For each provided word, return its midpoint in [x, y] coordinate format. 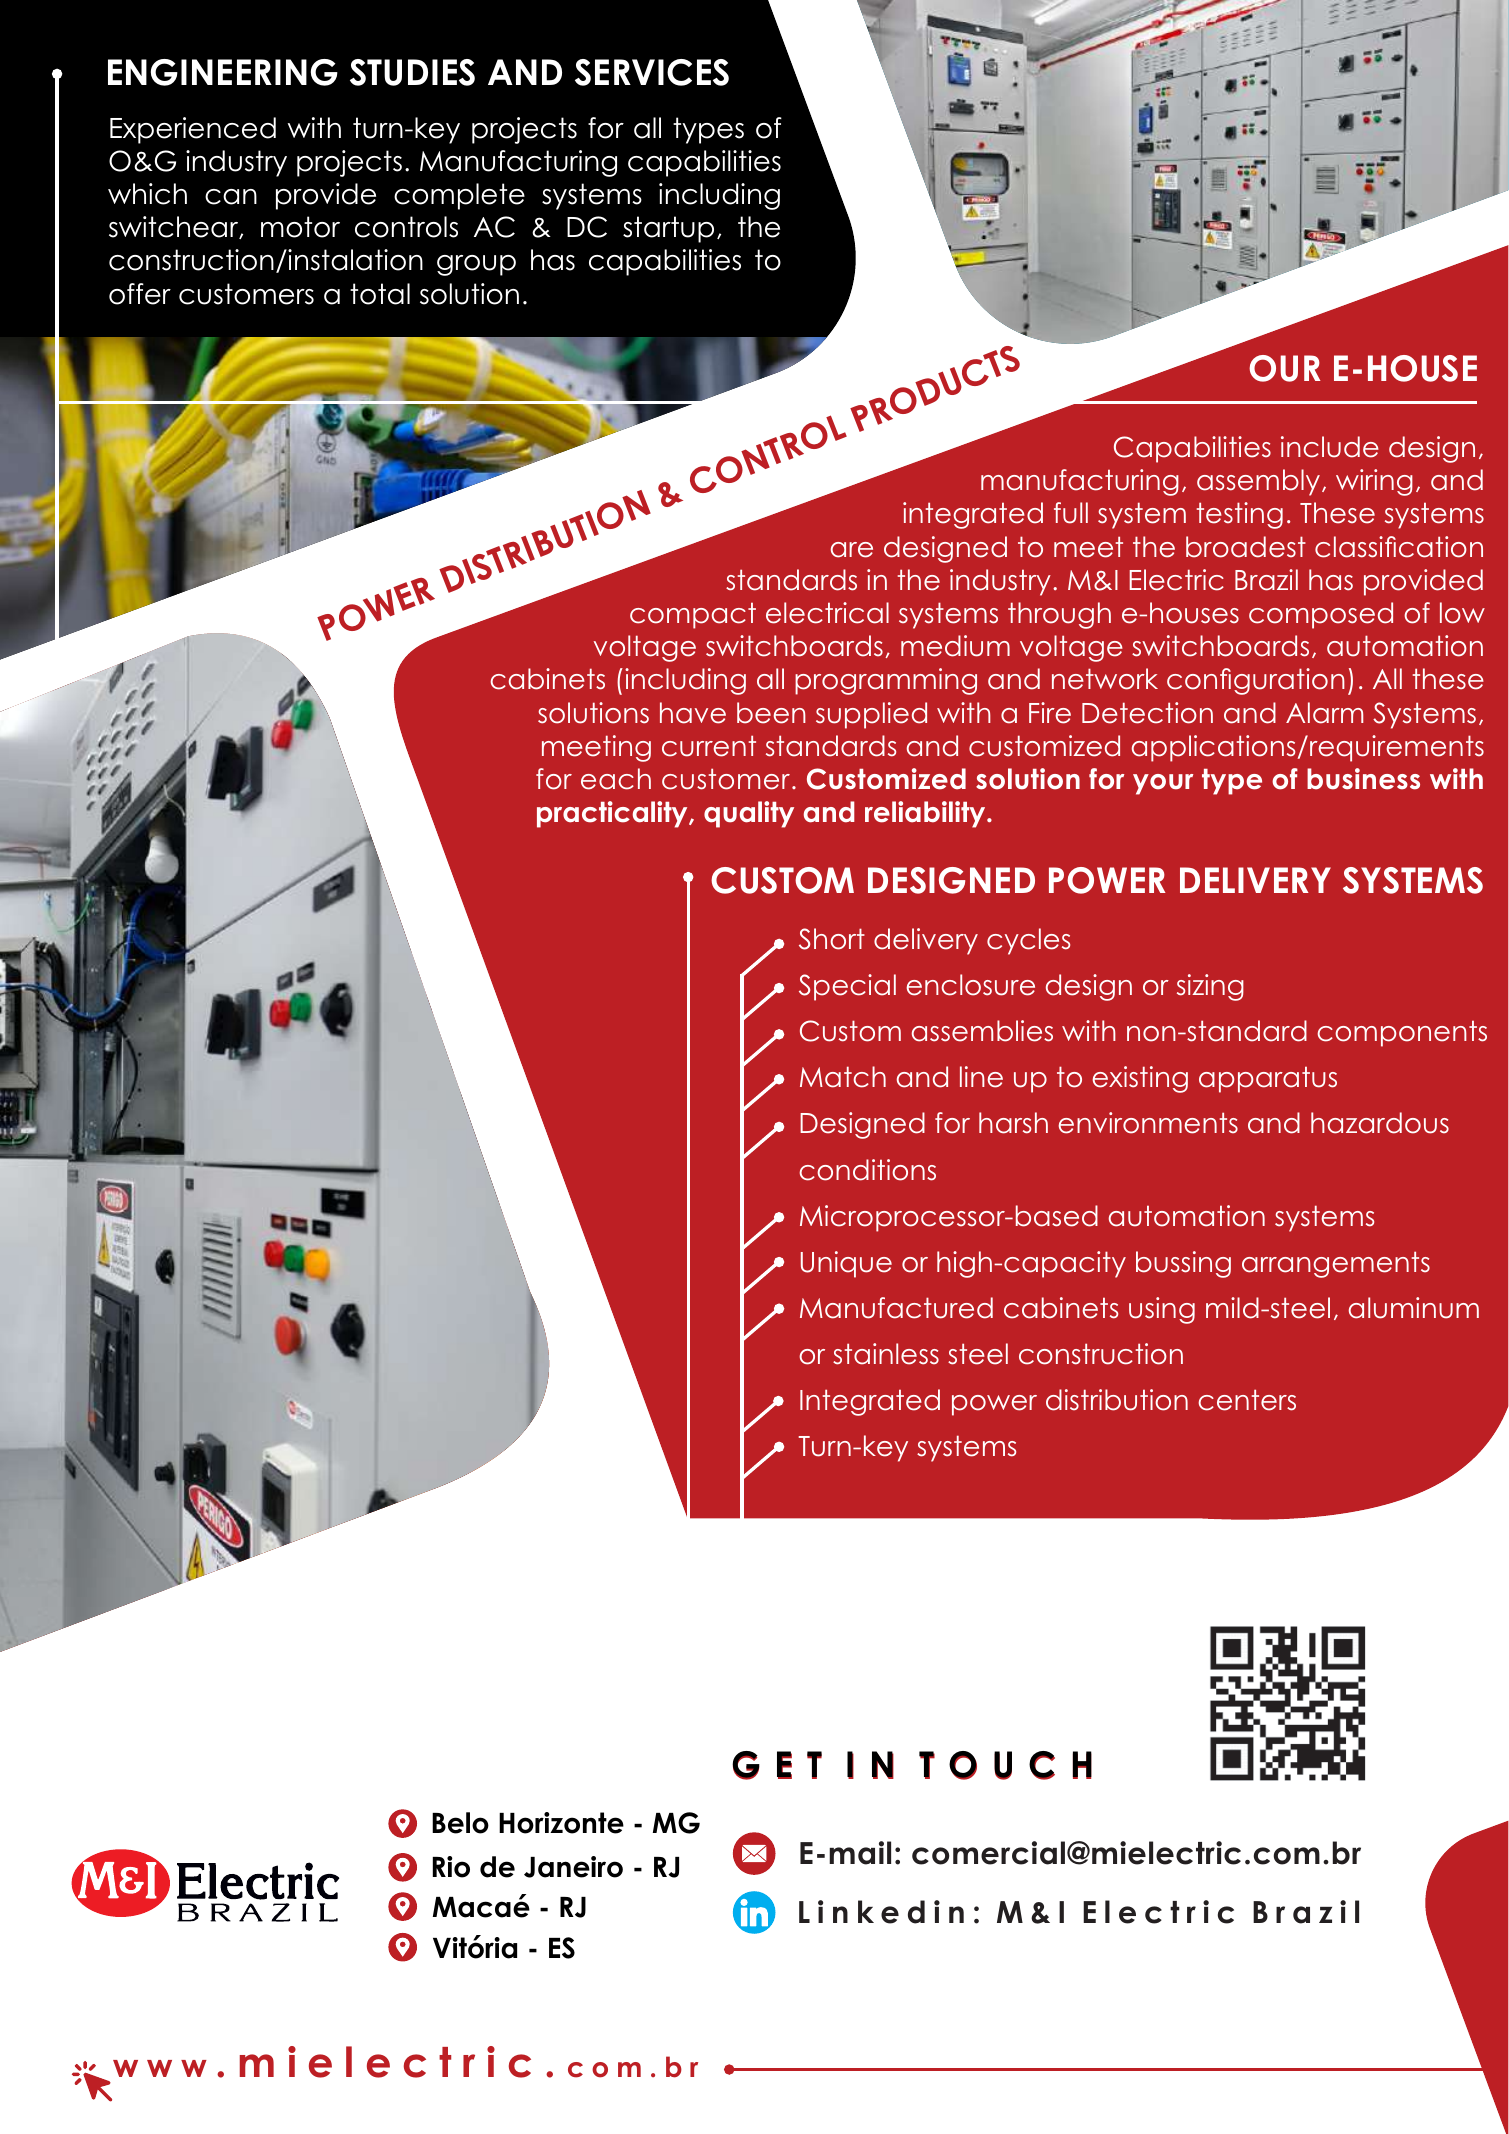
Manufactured [896, 1308]
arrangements [1336, 1264]
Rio [451, 1867]
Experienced [193, 130]
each [616, 779]
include [1330, 447]
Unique [846, 1264]
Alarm [1324, 713]
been [771, 713]
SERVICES [652, 72]
